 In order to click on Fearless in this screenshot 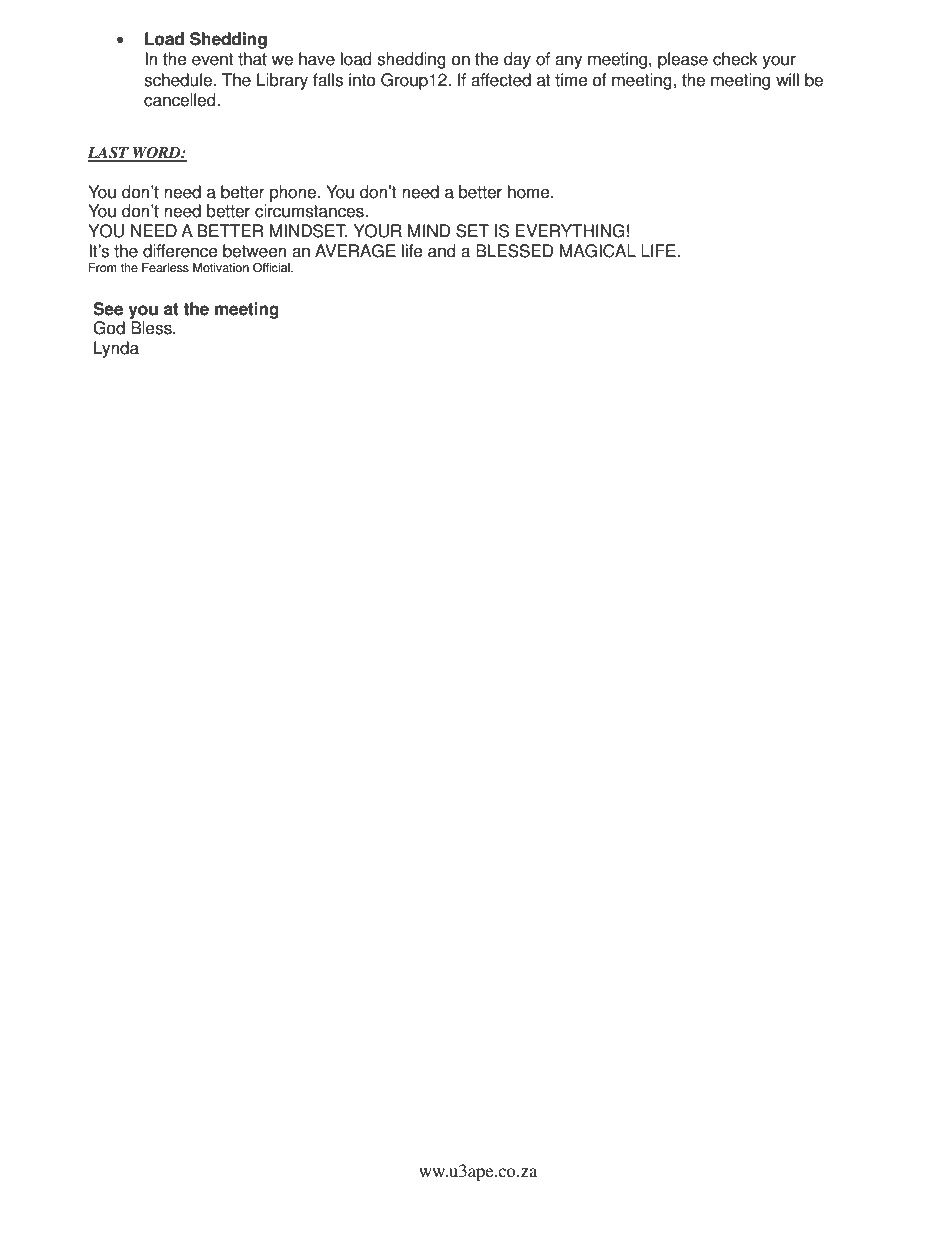, I will do `click(165, 268)`.
